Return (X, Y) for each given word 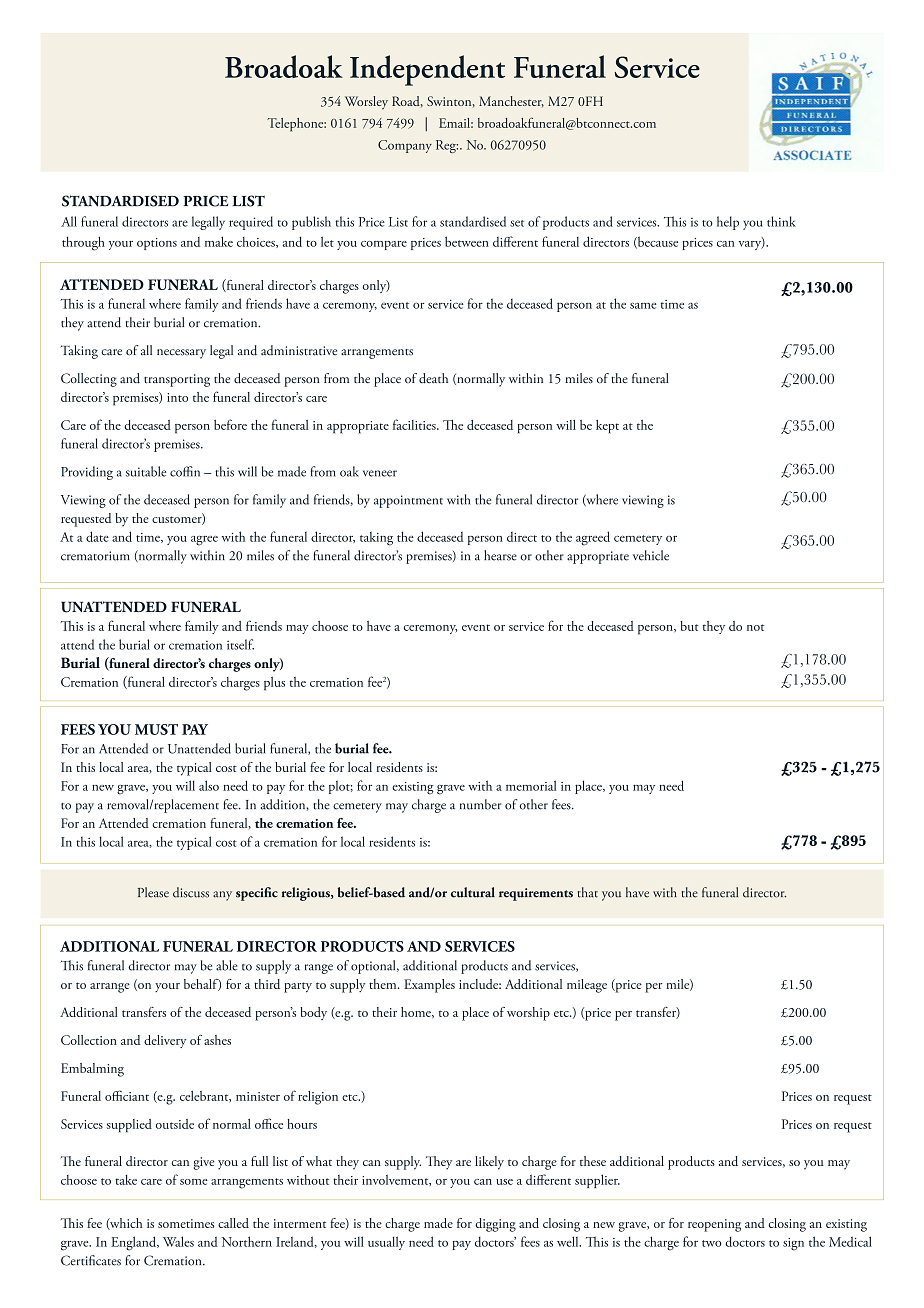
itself (240, 644)
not (755, 627)
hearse (500, 555)
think (781, 221)
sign (793, 1244)
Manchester (511, 101)
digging (495, 1225)
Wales (178, 1241)
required (251, 223)
